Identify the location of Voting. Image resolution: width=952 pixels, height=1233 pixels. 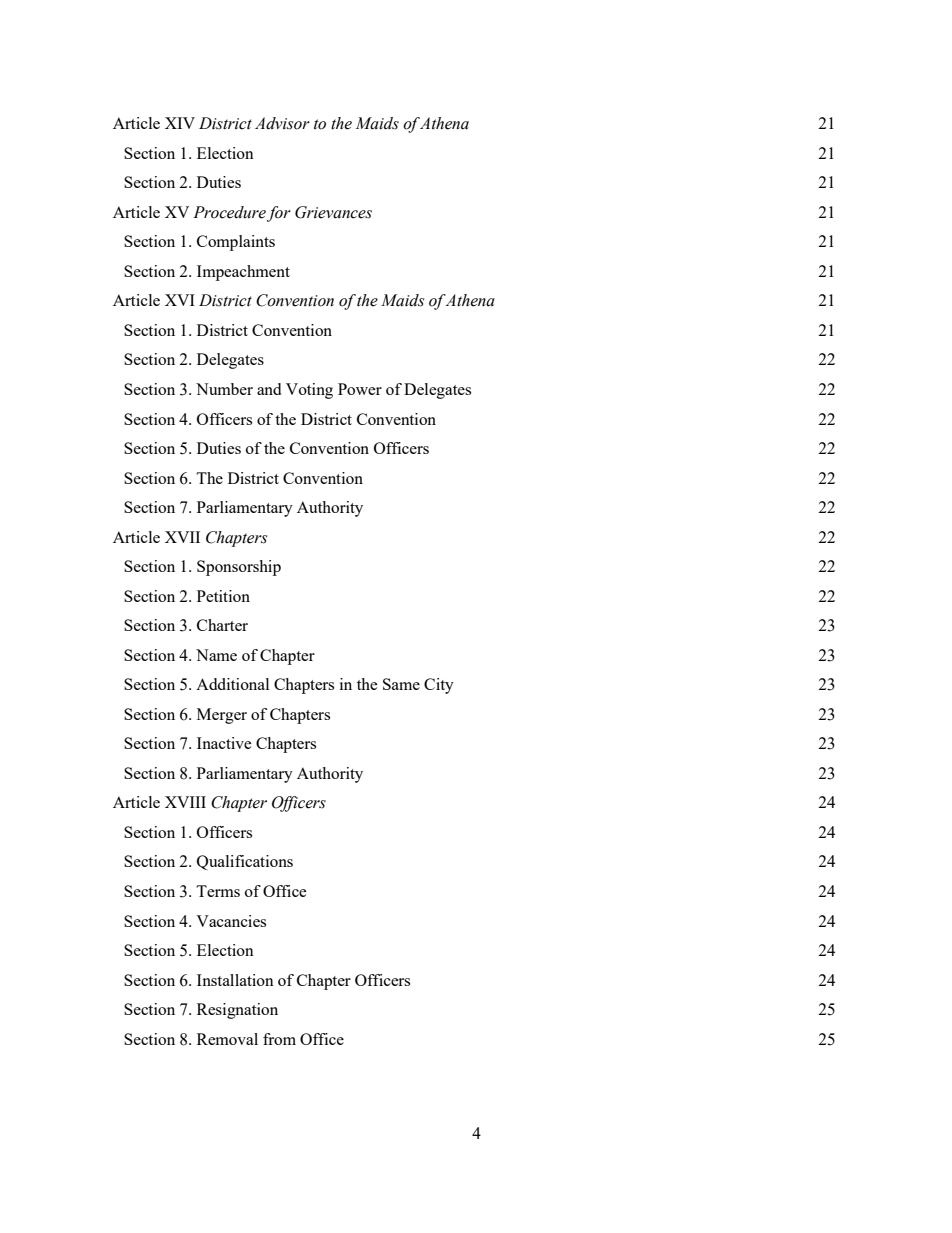
(309, 391).
